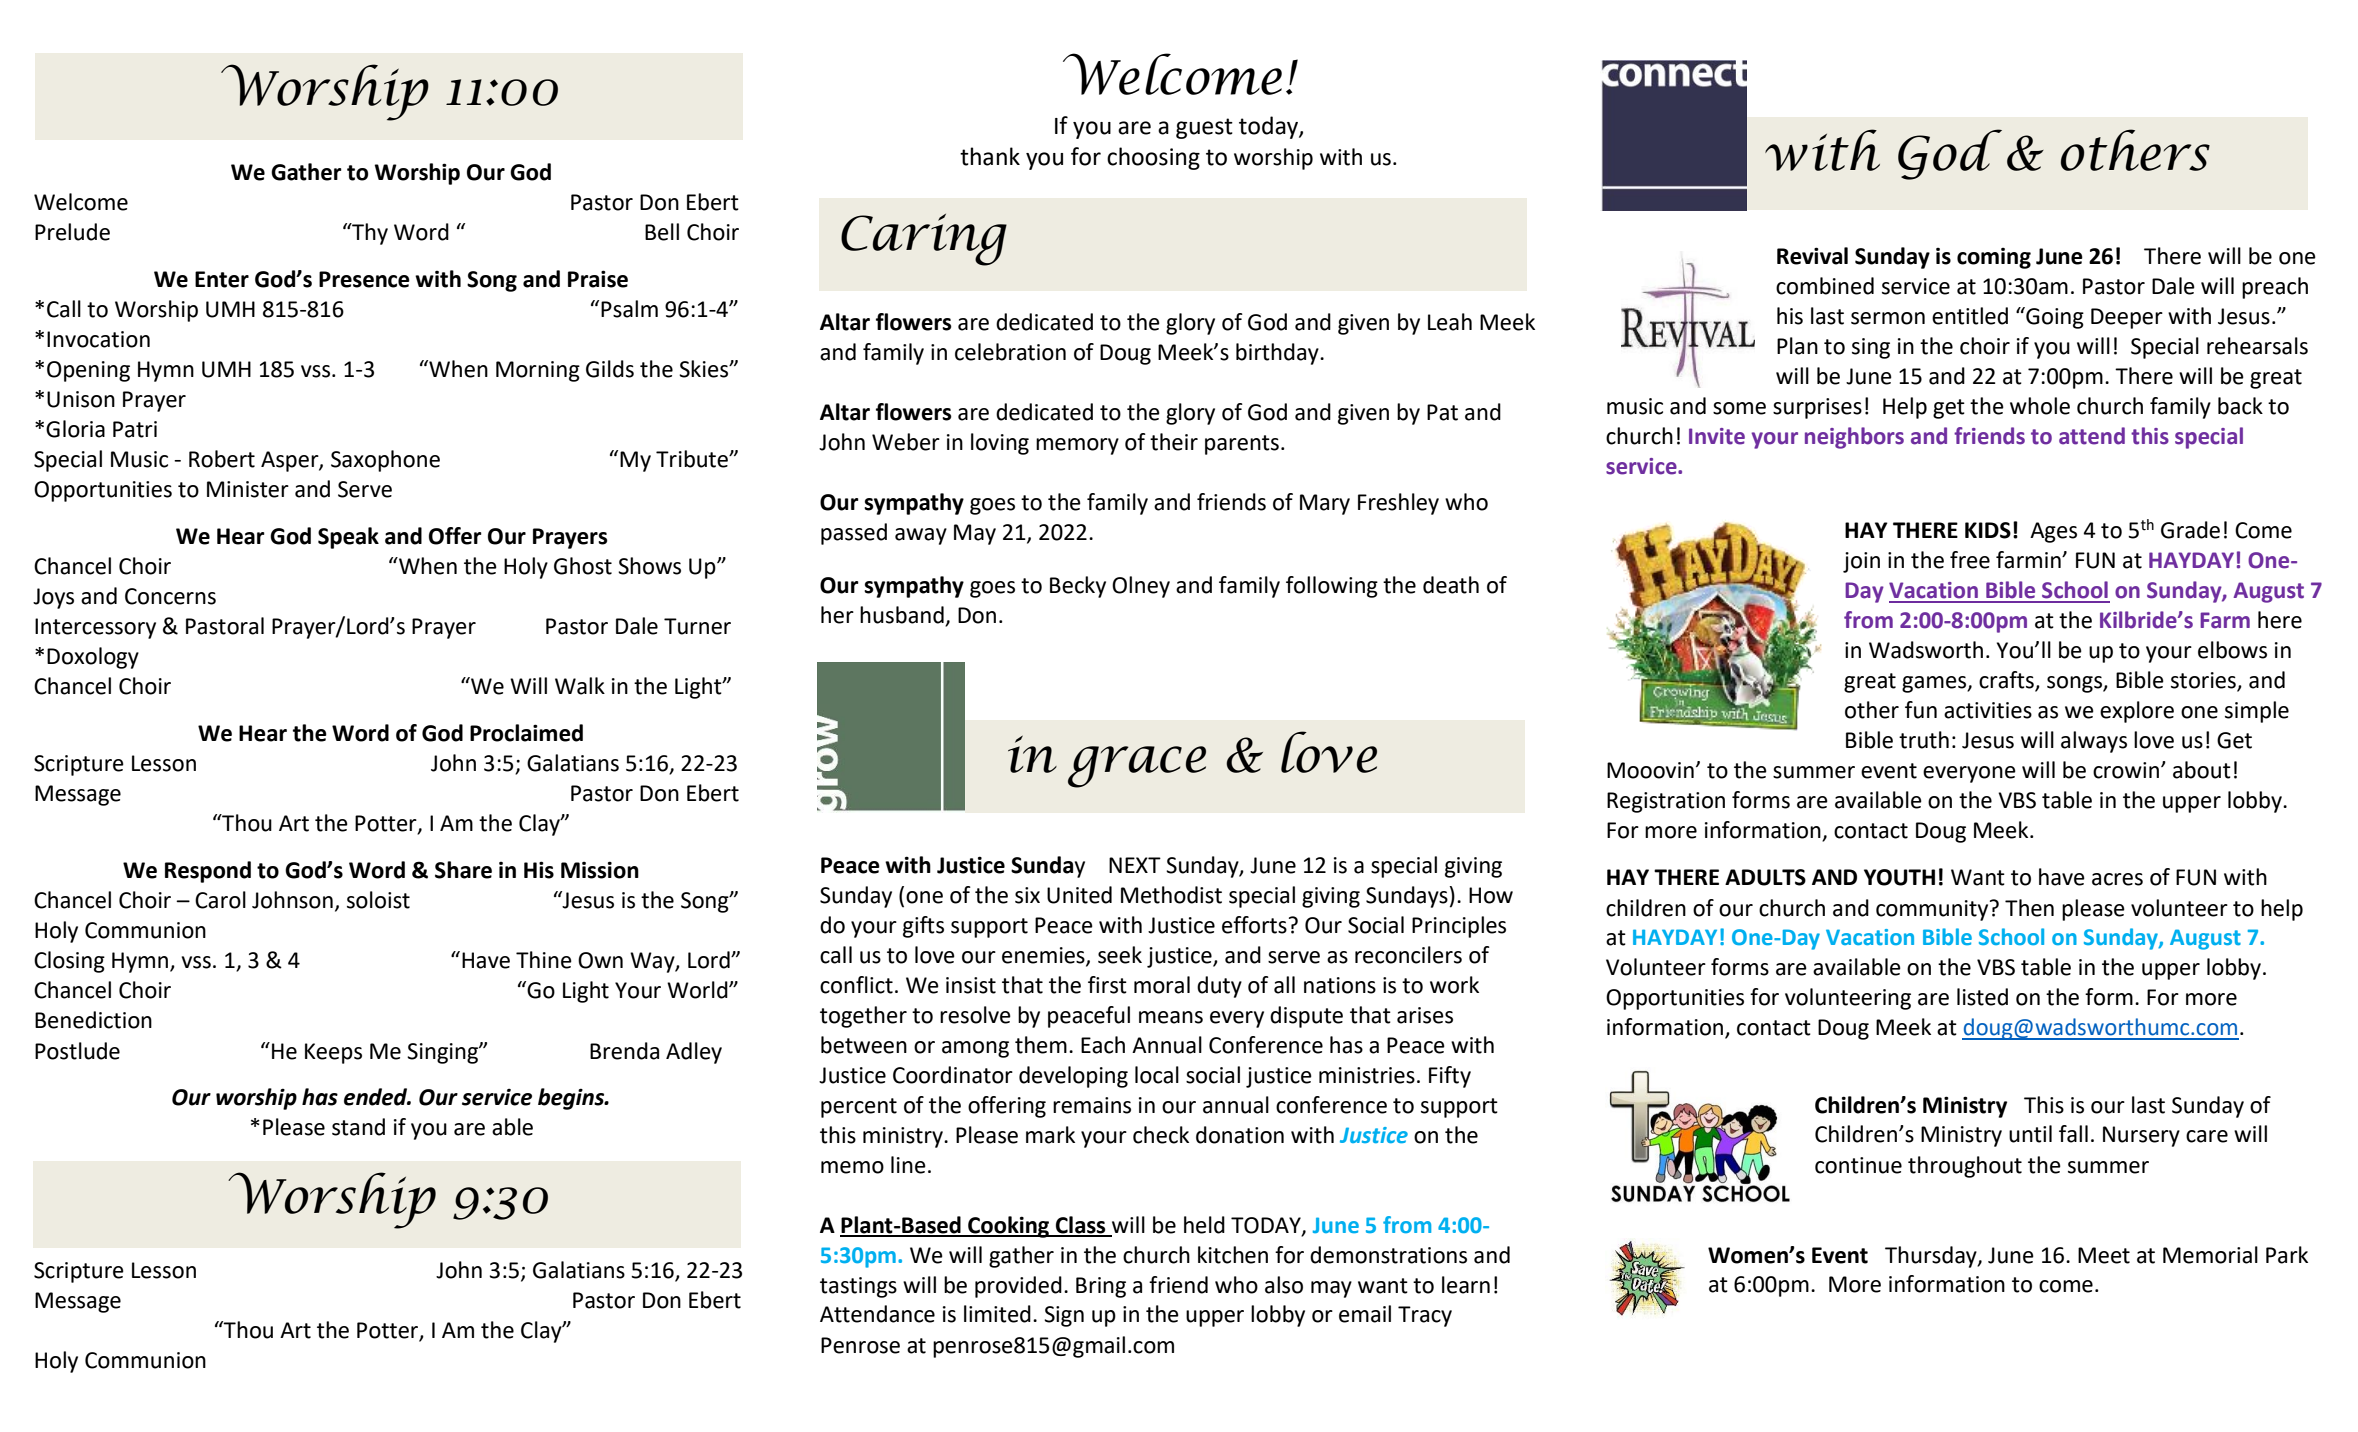  I want to click on Methodist, so click(1171, 895).
